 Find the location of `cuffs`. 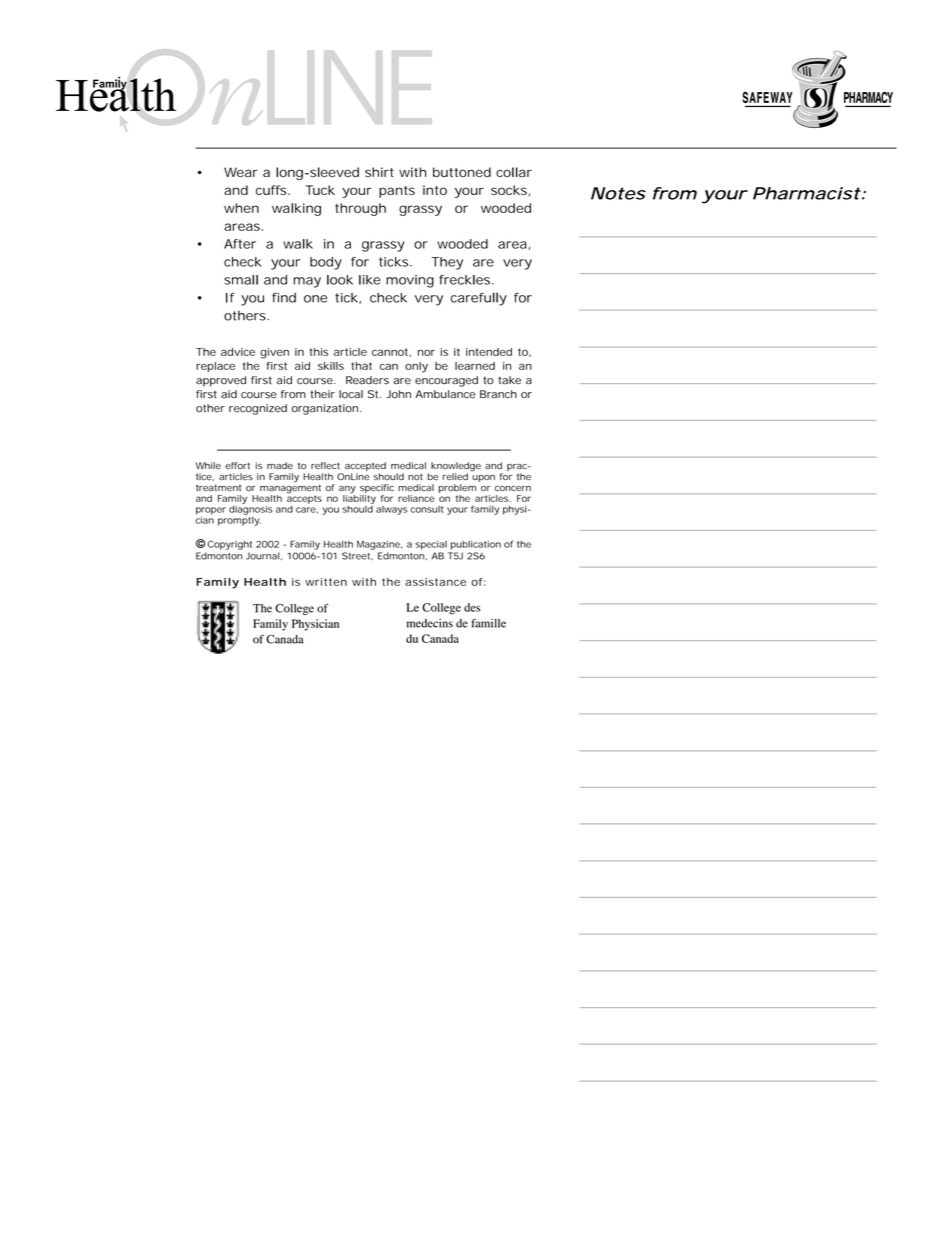

cuffs is located at coordinates (272, 190).
